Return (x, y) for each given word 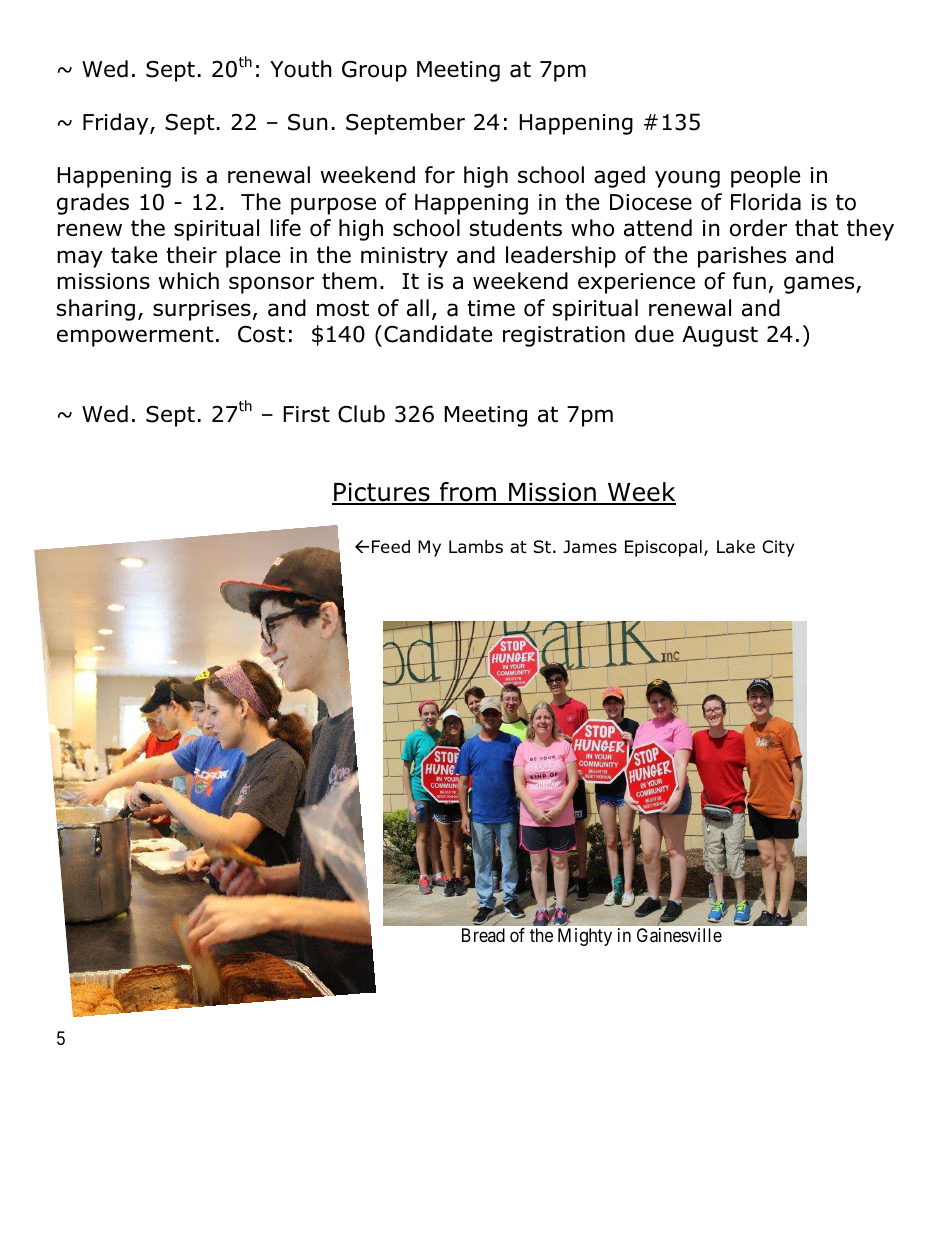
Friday (117, 124)
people (765, 177)
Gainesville (679, 935)
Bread (483, 935)
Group (374, 71)
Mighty (585, 937)
